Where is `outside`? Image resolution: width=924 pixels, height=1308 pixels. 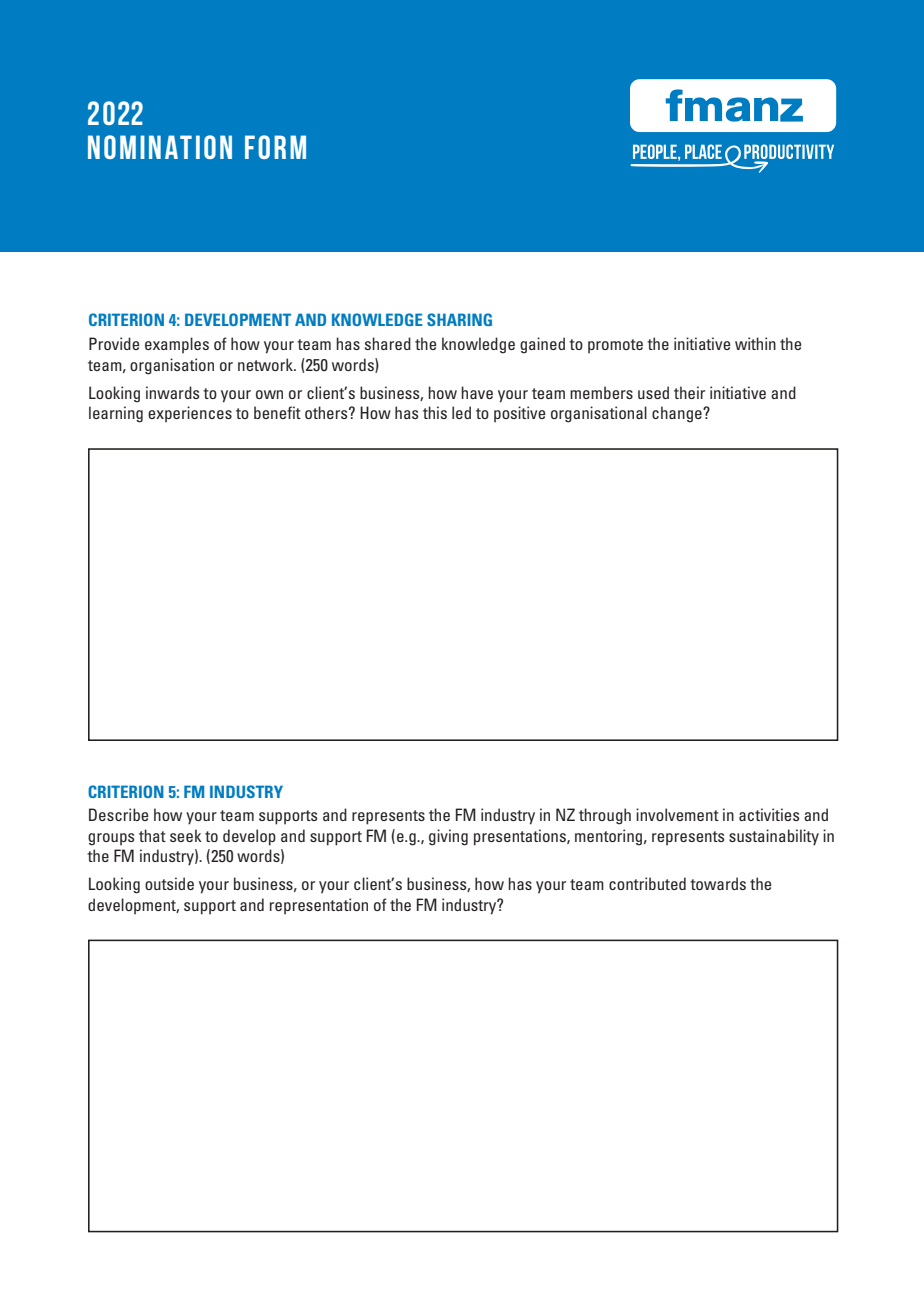 outside is located at coordinates (169, 883).
